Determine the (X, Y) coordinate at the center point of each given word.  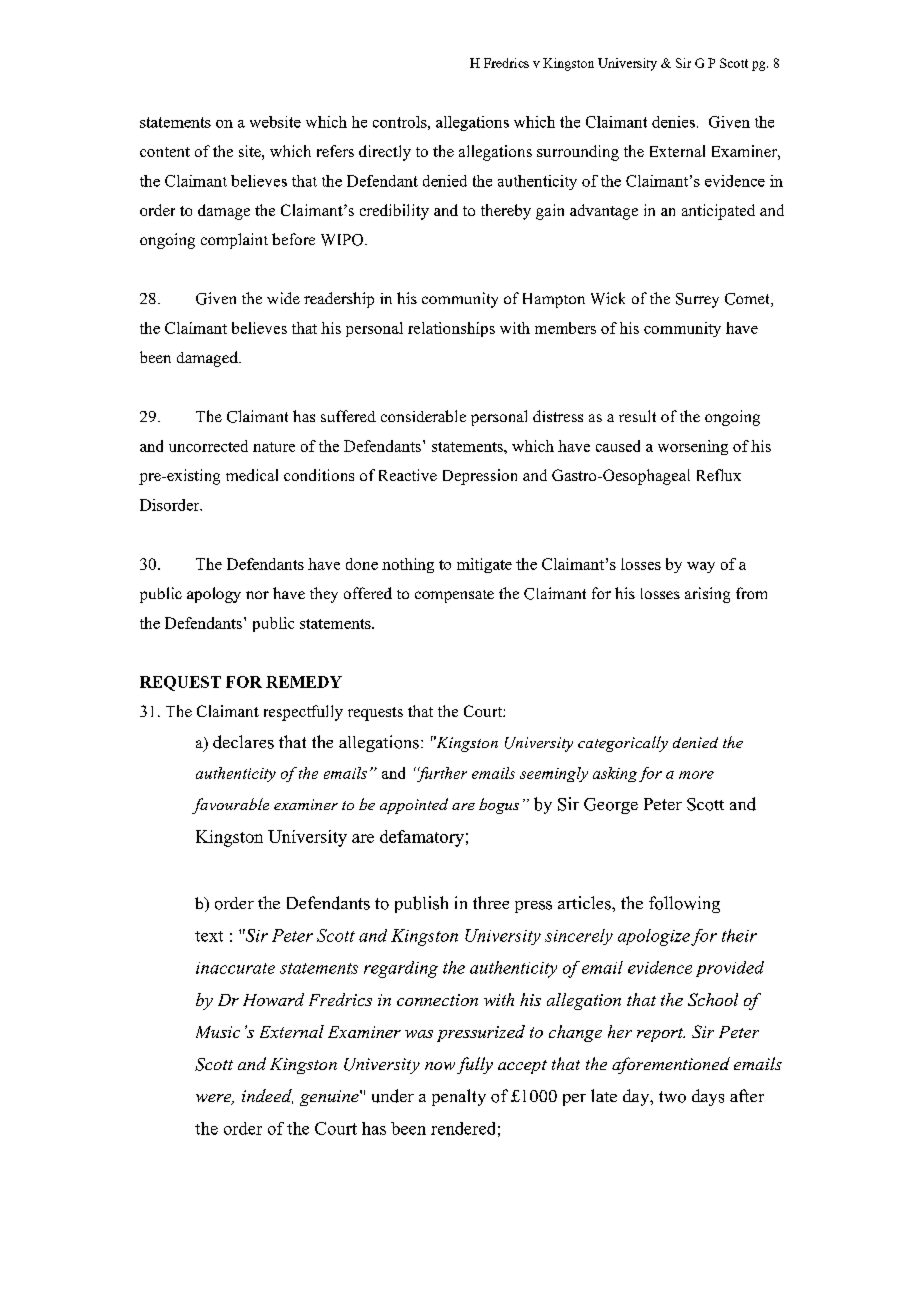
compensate (454, 596)
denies (673, 122)
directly (385, 153)
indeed (267, 1096)
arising (707, 595)
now (440, 1066)
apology (214, 595)
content (165, 152)
